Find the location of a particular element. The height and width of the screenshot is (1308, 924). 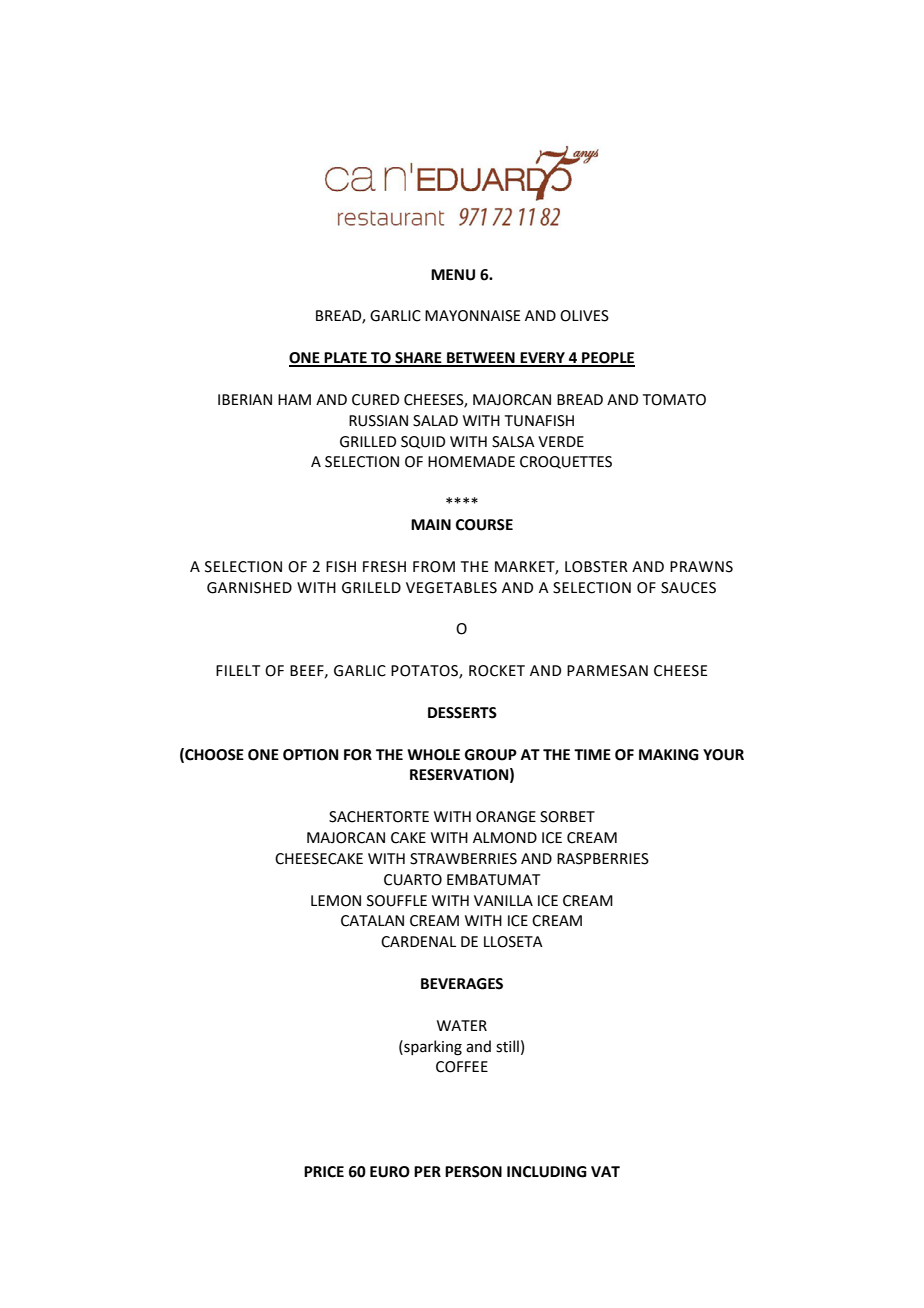

CATALAN is located at coordinates (372, 921).
